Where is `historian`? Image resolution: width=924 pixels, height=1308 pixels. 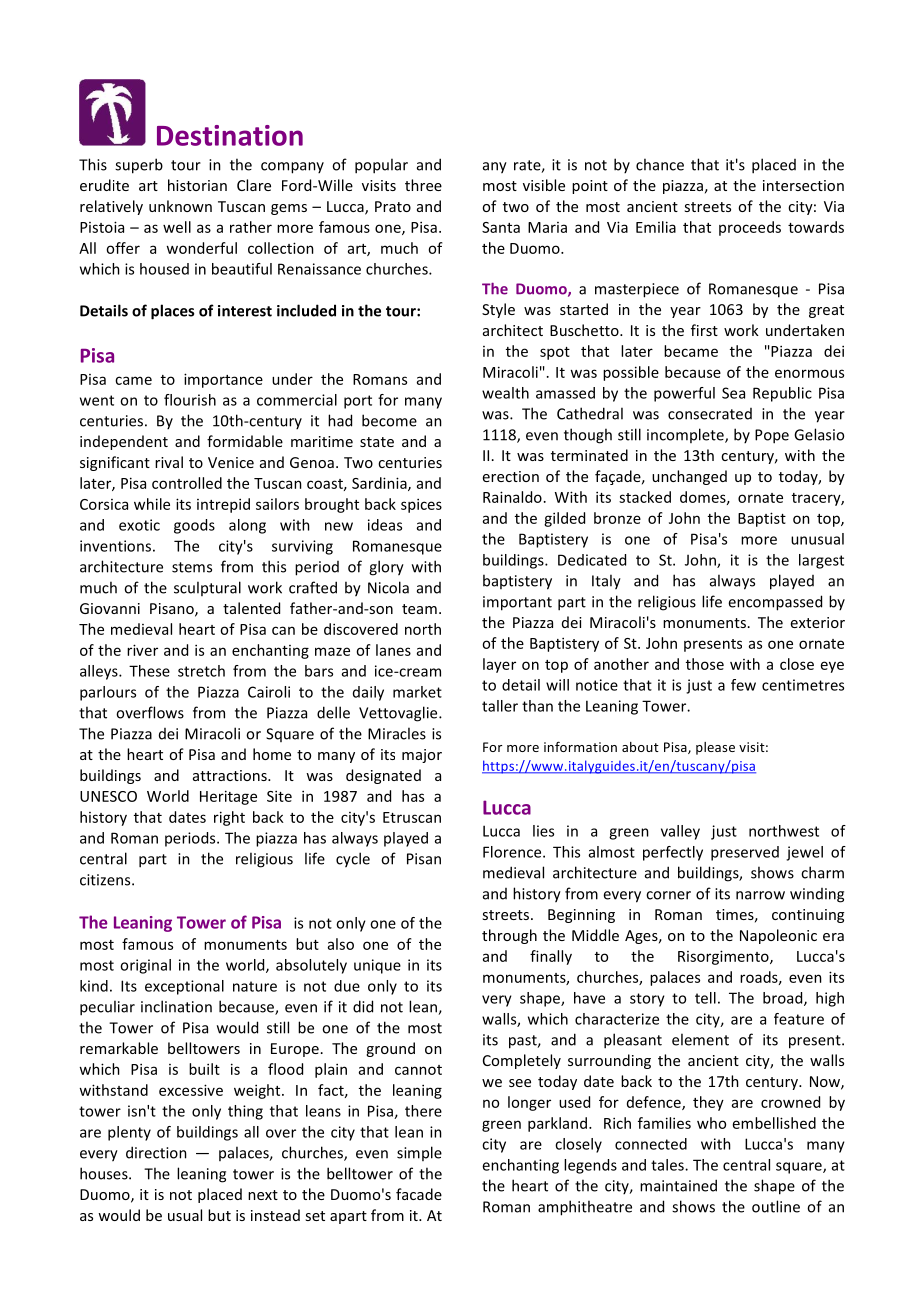 historian is located at coordinates (197, 185).
